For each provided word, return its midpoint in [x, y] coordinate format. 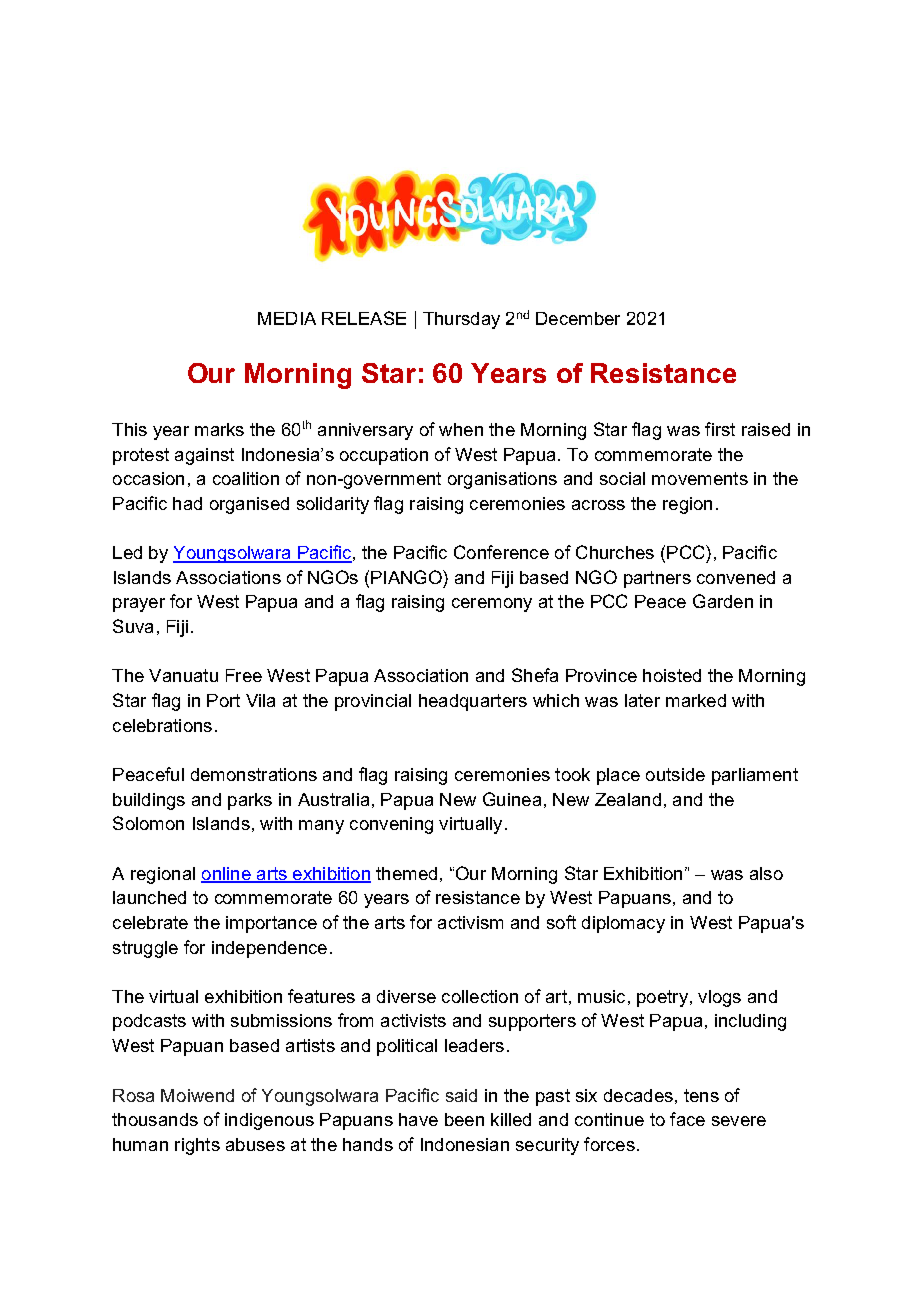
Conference [501, 552]
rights [197, 1146]
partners [657, 579]
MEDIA [287, 318]
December [578, 318]
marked [696, 700]
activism [470, 922]
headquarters [473, 702]
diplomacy [623, 924]
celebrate [150, 922]
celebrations [162, 725]
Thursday [461, 320]
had [187, 503]
